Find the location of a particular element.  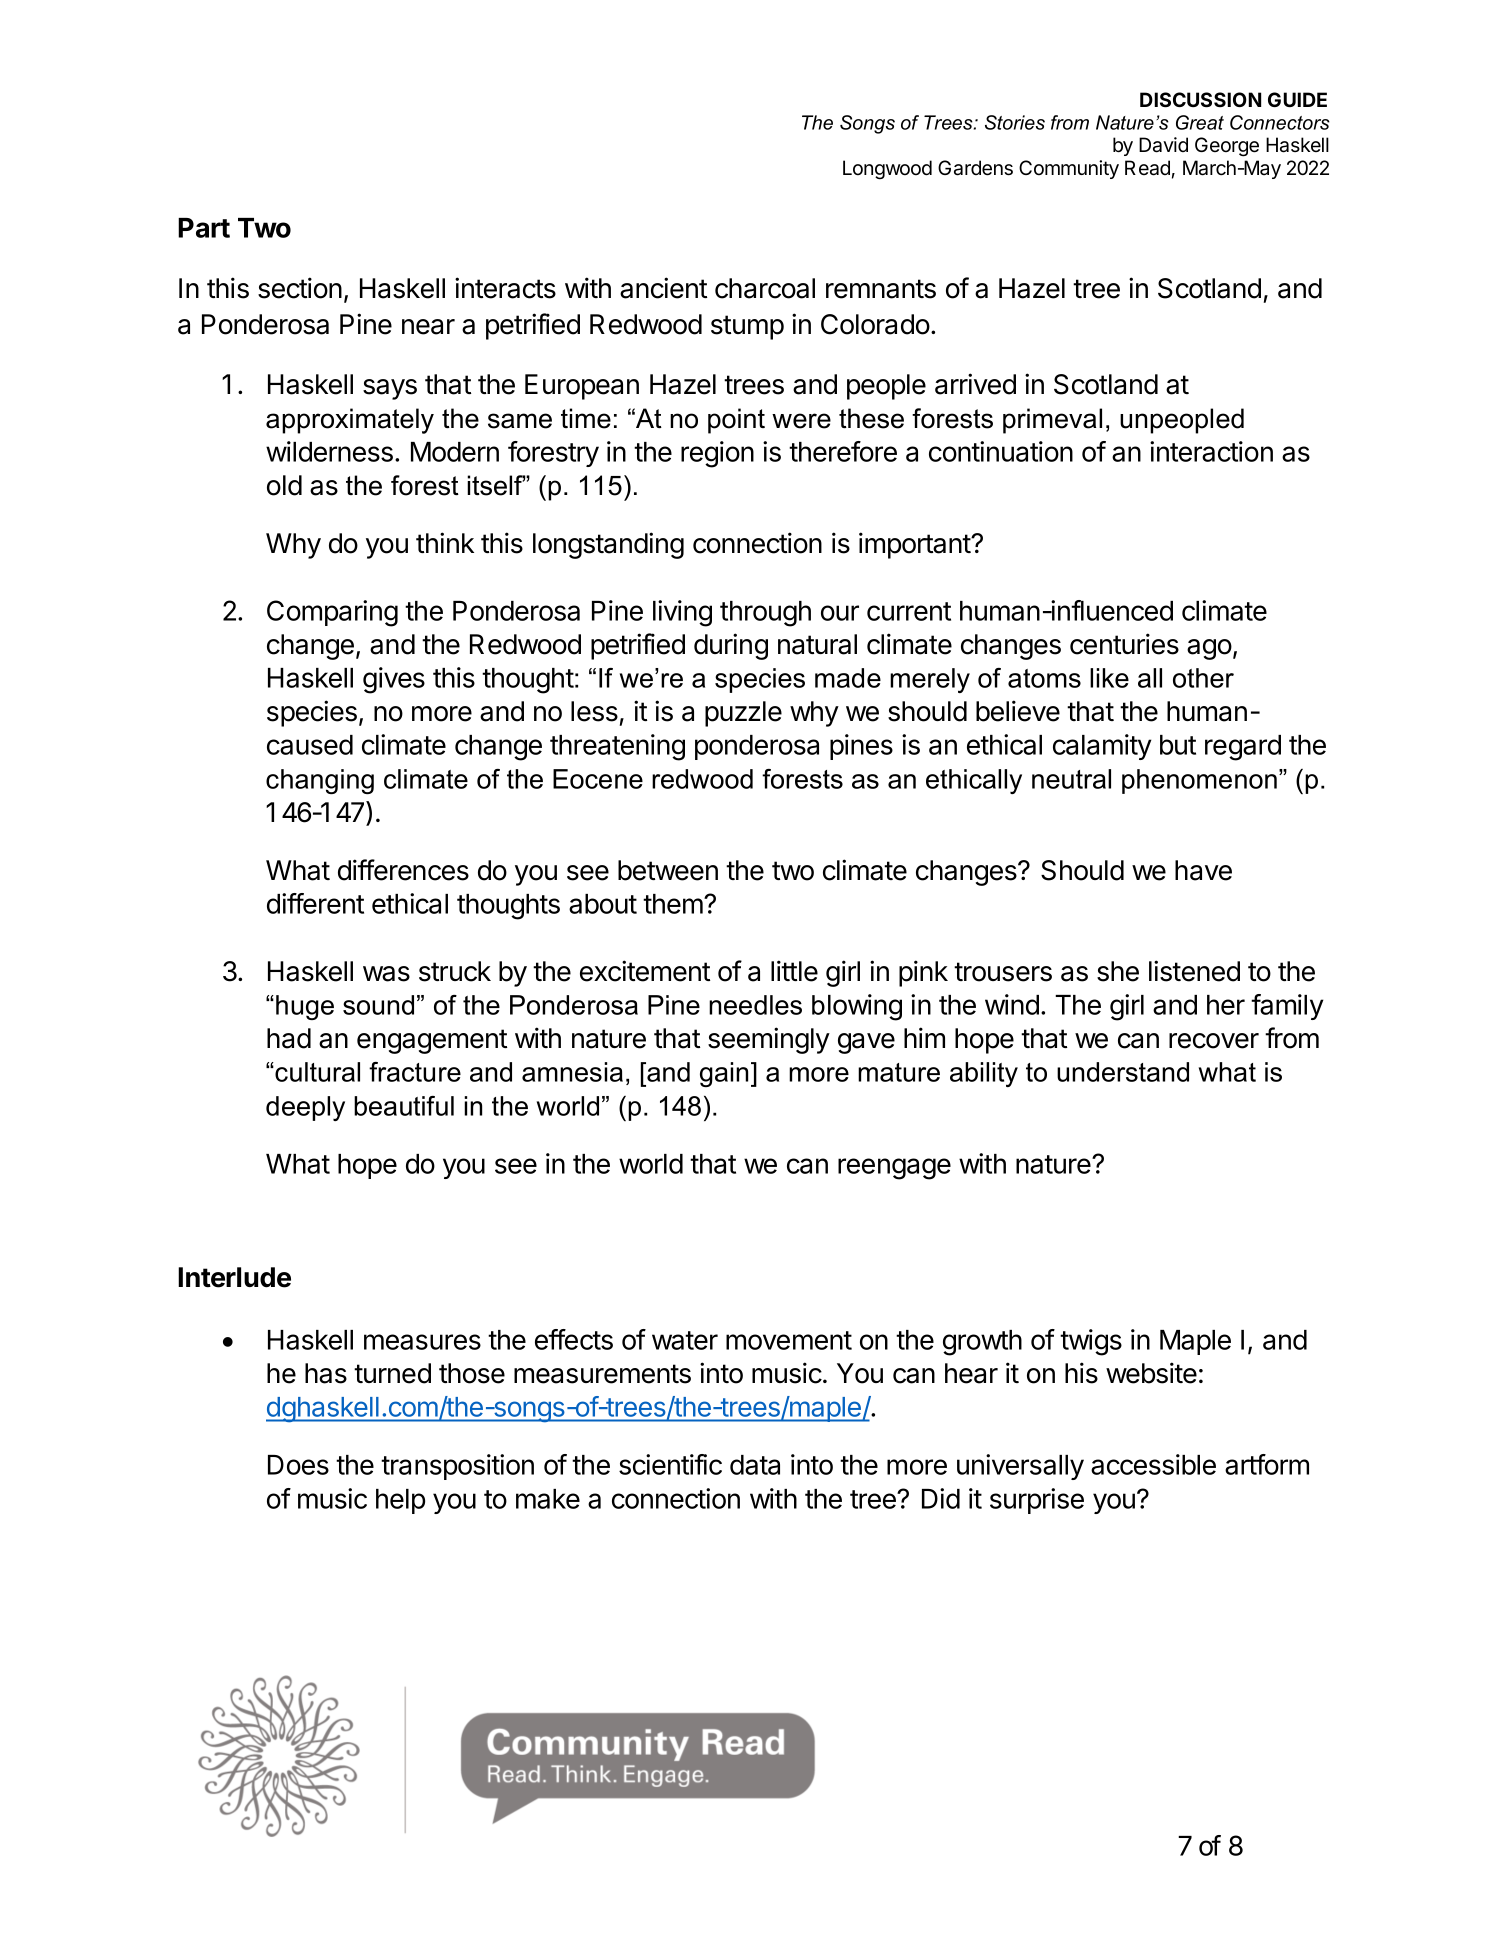

Comparing is located at coordinates (332, 613).
